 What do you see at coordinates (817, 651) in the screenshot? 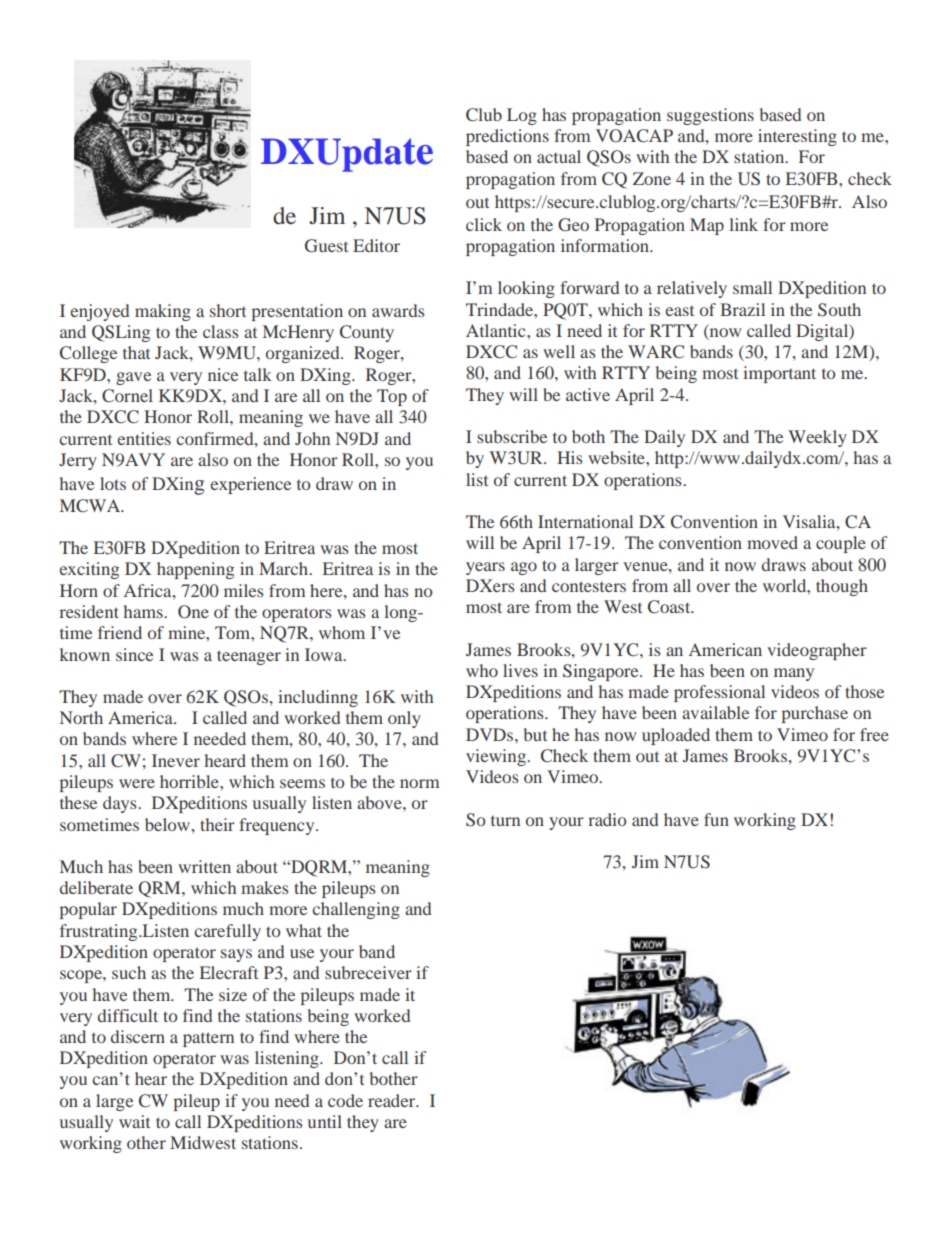
I see `videographer` at bounding box center [817, 651].
